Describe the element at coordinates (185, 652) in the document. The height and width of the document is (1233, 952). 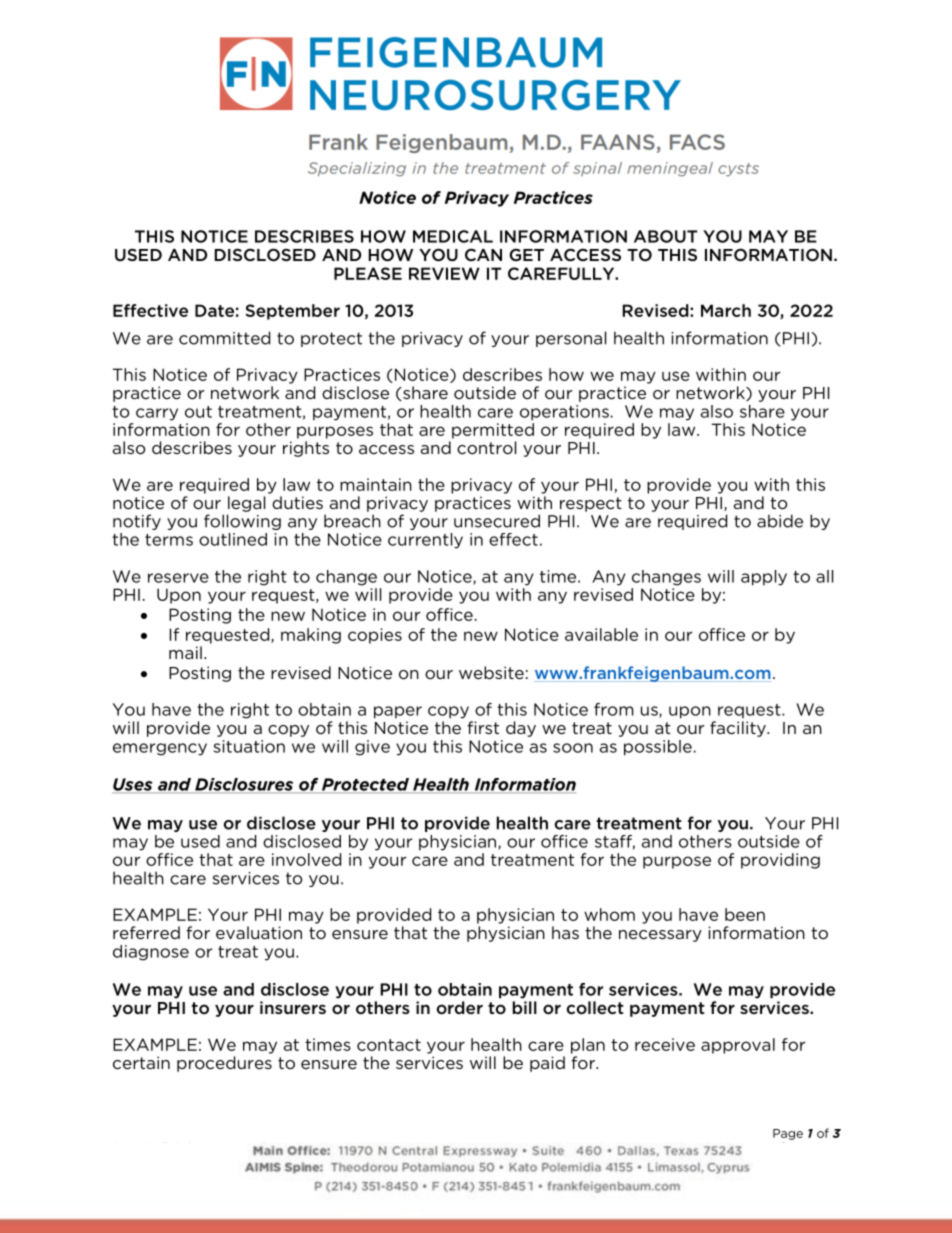
I see `mail` at that location.
